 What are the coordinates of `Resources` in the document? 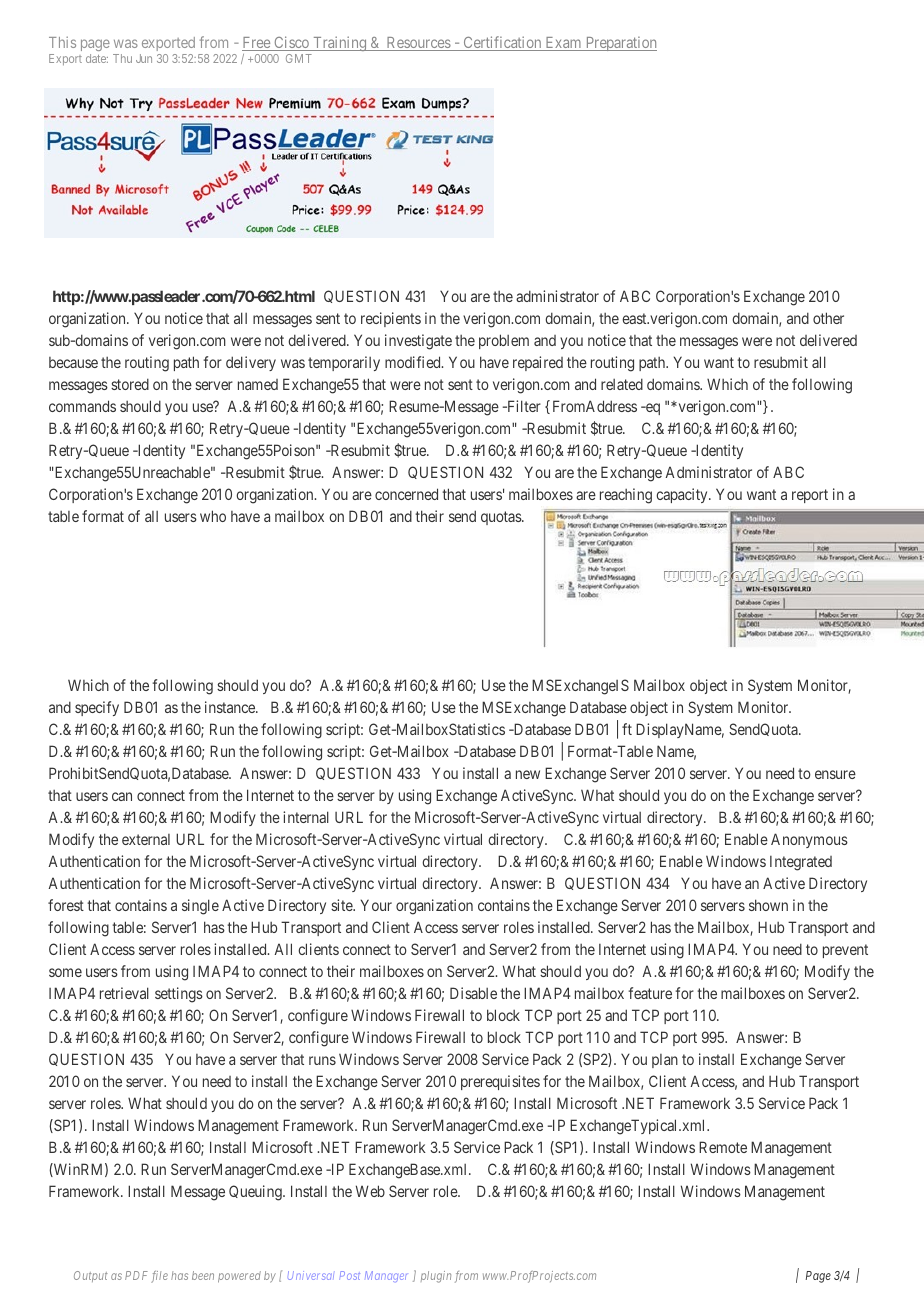 It's located at (418, 44).
